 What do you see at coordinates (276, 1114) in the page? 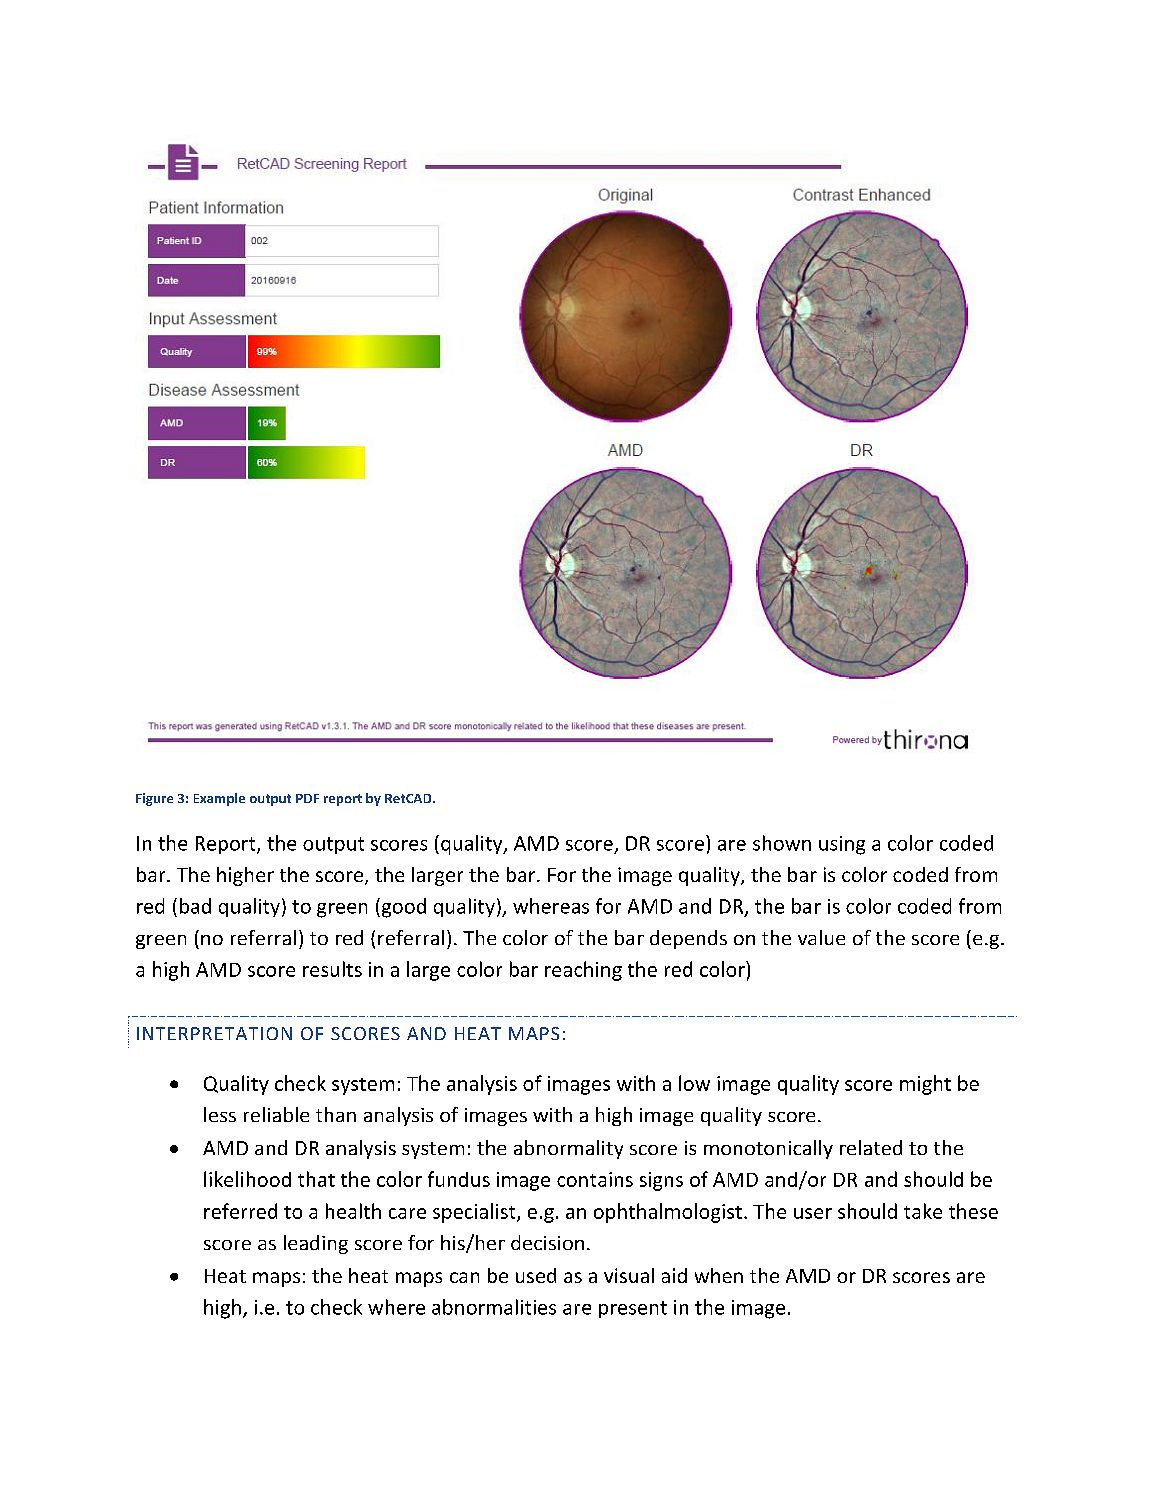
I see `reliable` at bounding box center [276, 1114].
